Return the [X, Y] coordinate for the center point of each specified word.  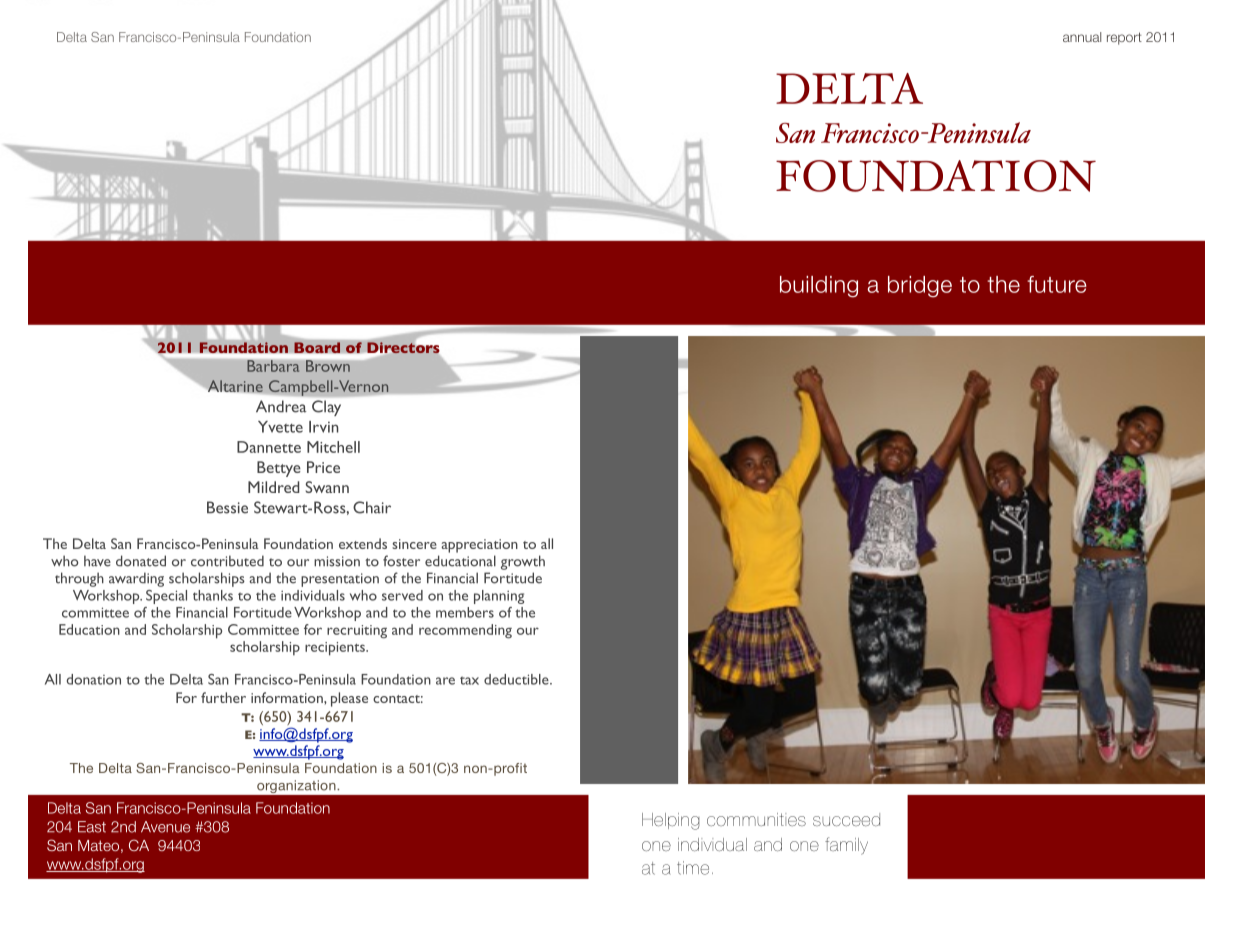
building [819, 287]
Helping [671, 821]
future [1057, 284]
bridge [920, 287]
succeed [846, 819]
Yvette [280, 427]
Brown [328, 366]
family [846, 846]
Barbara [273, 366]
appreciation [479, 546]
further [223, 697]
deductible [517, 679]
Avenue [165, 827]
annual [1082, 37]
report [1124, 38]
